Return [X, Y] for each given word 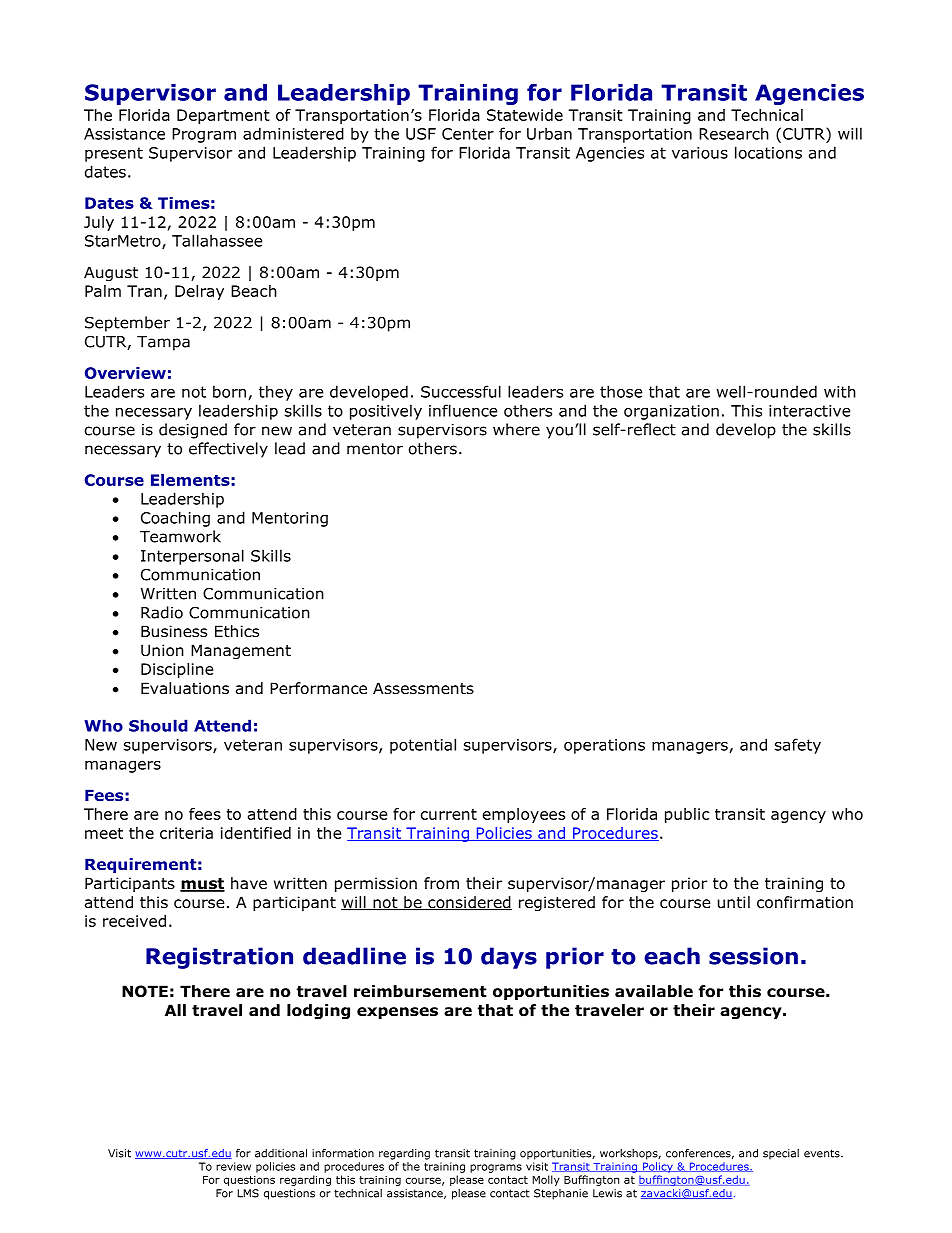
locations [768, 152]
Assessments [423, 688]
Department [223, 116]
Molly [546, 1180]
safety [798, 746]
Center [468, 134]
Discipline [177, 670]
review [233, 1166]
